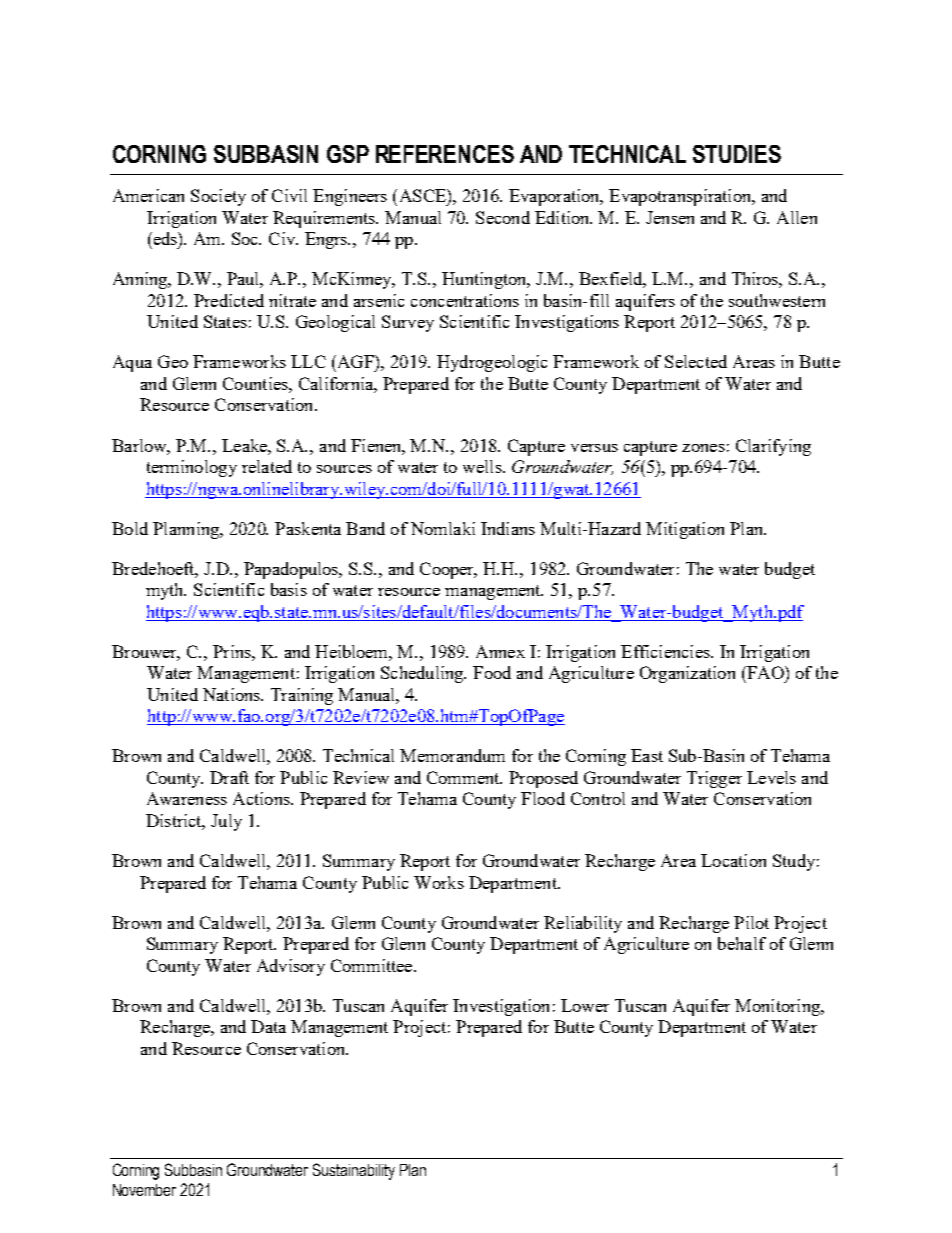  I want to click on November, so click(144, 1190).
